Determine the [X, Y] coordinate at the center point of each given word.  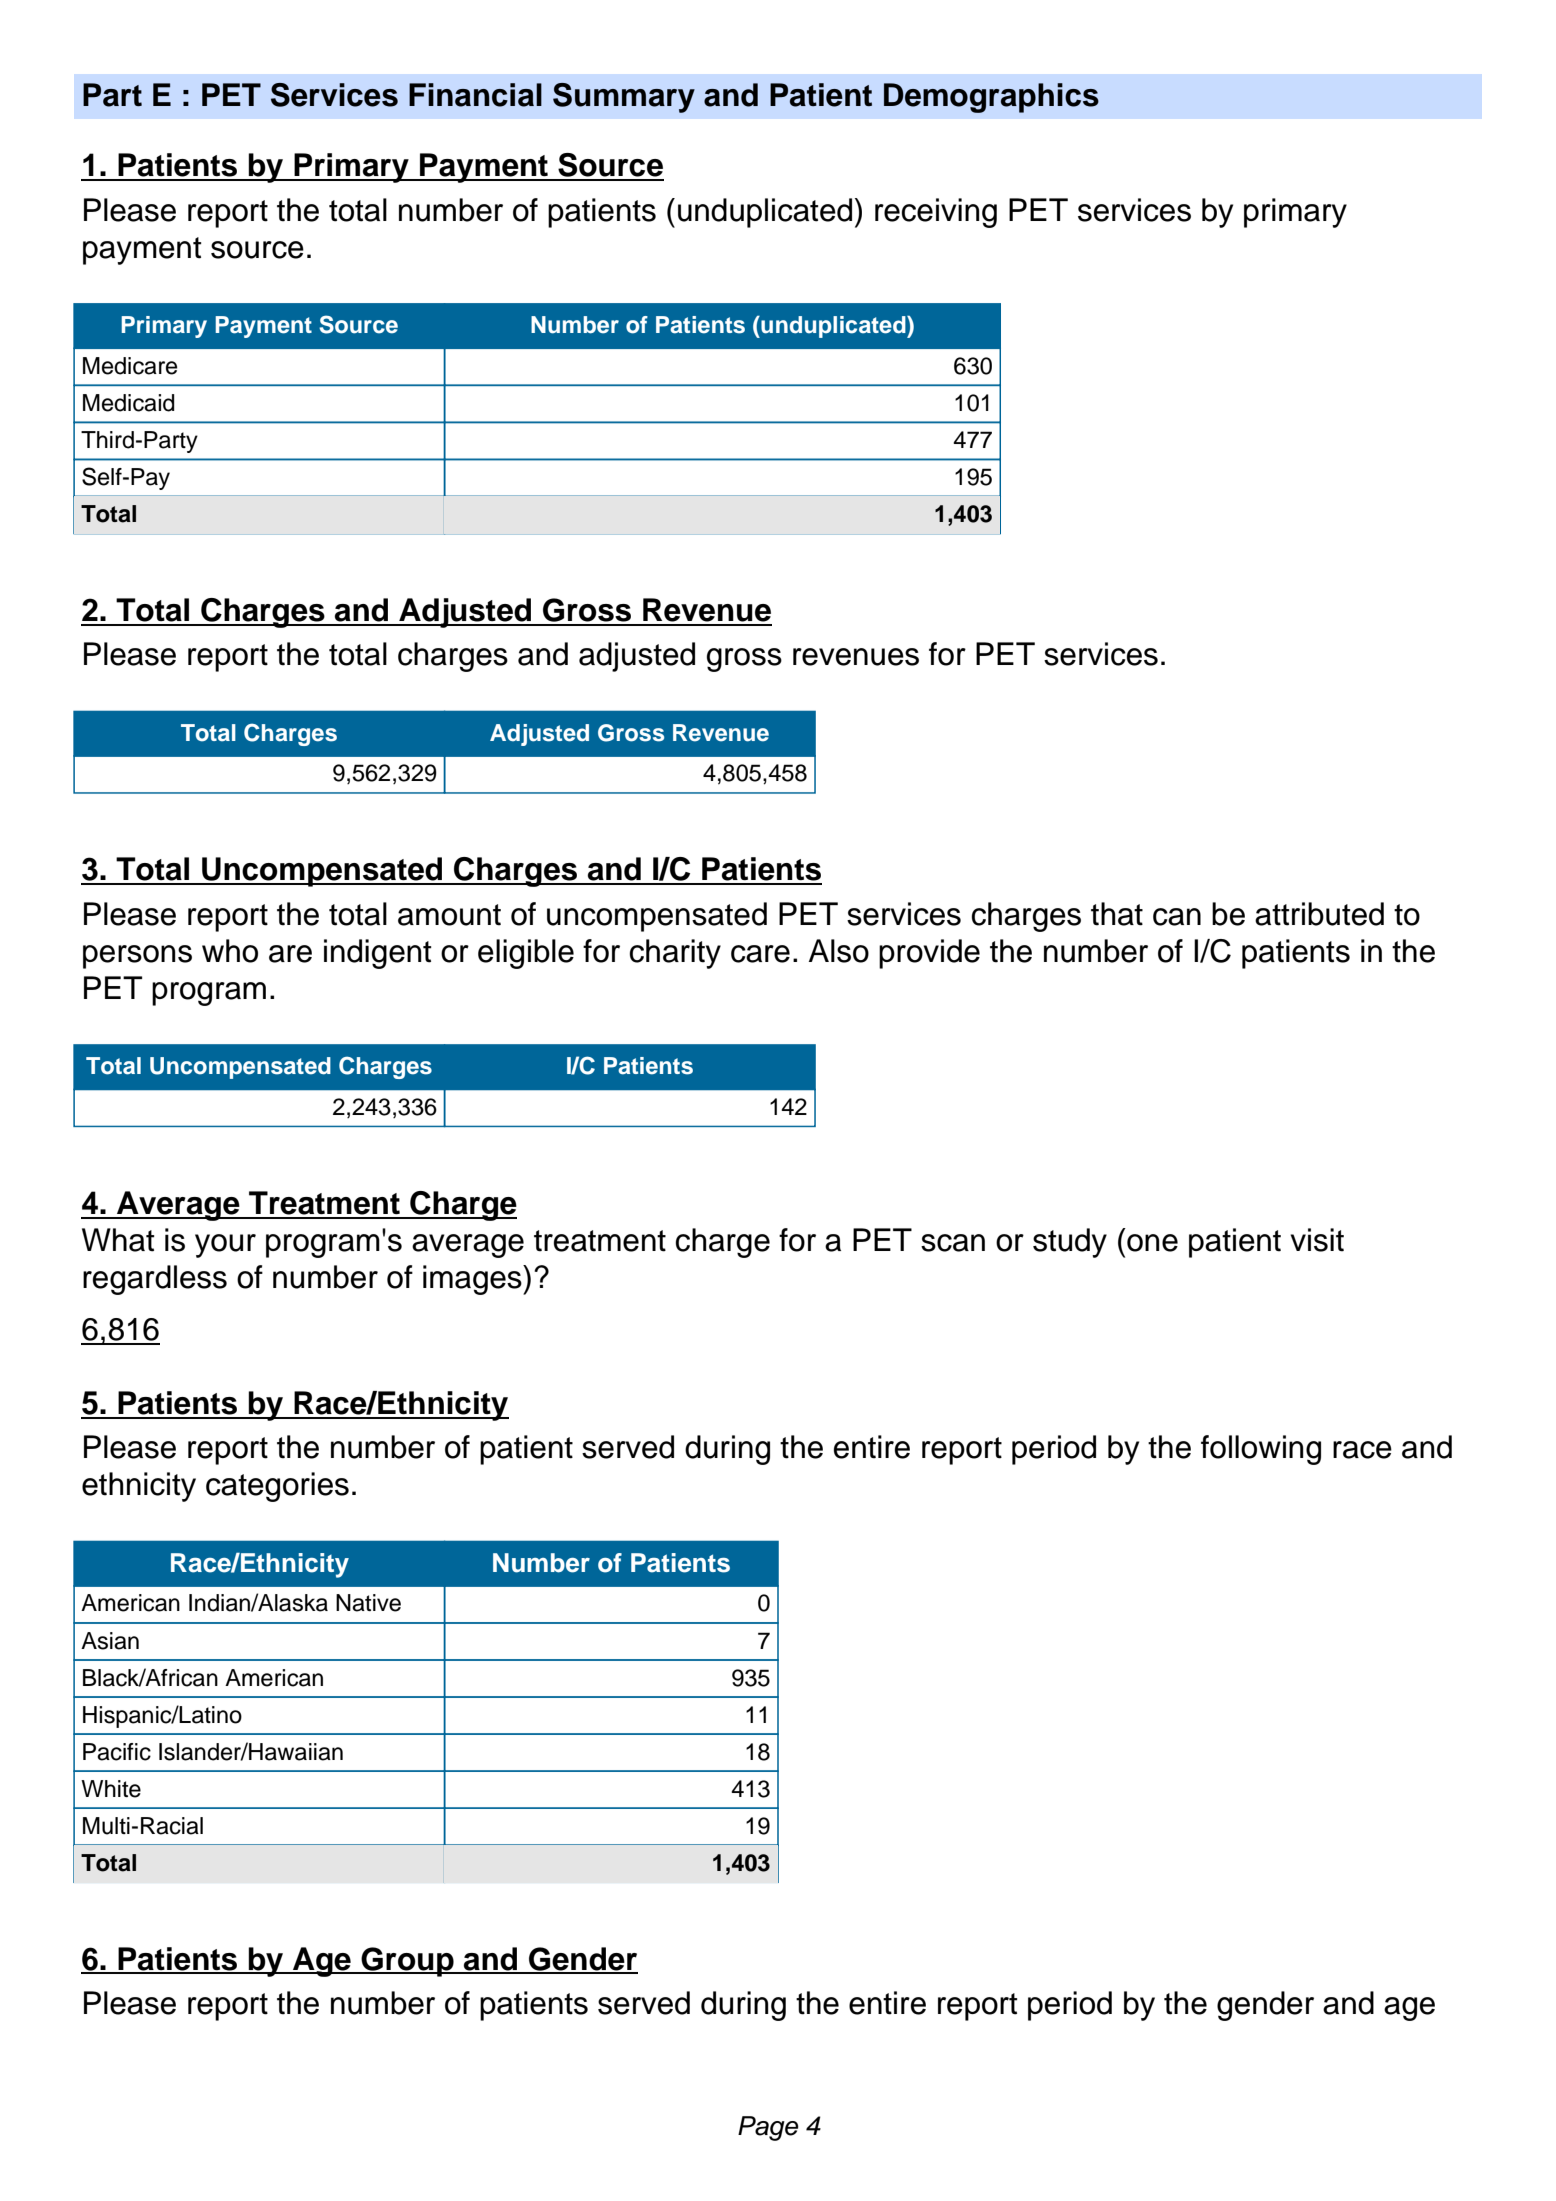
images [473, 1280]
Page [768, 2128]
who [230, 951]
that [1117, 914]
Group [407, 1962]
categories [277, 1487]
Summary [624, 98]
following [1261, 1450]
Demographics [991, 98]
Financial [475, 95]
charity [675, 954]
